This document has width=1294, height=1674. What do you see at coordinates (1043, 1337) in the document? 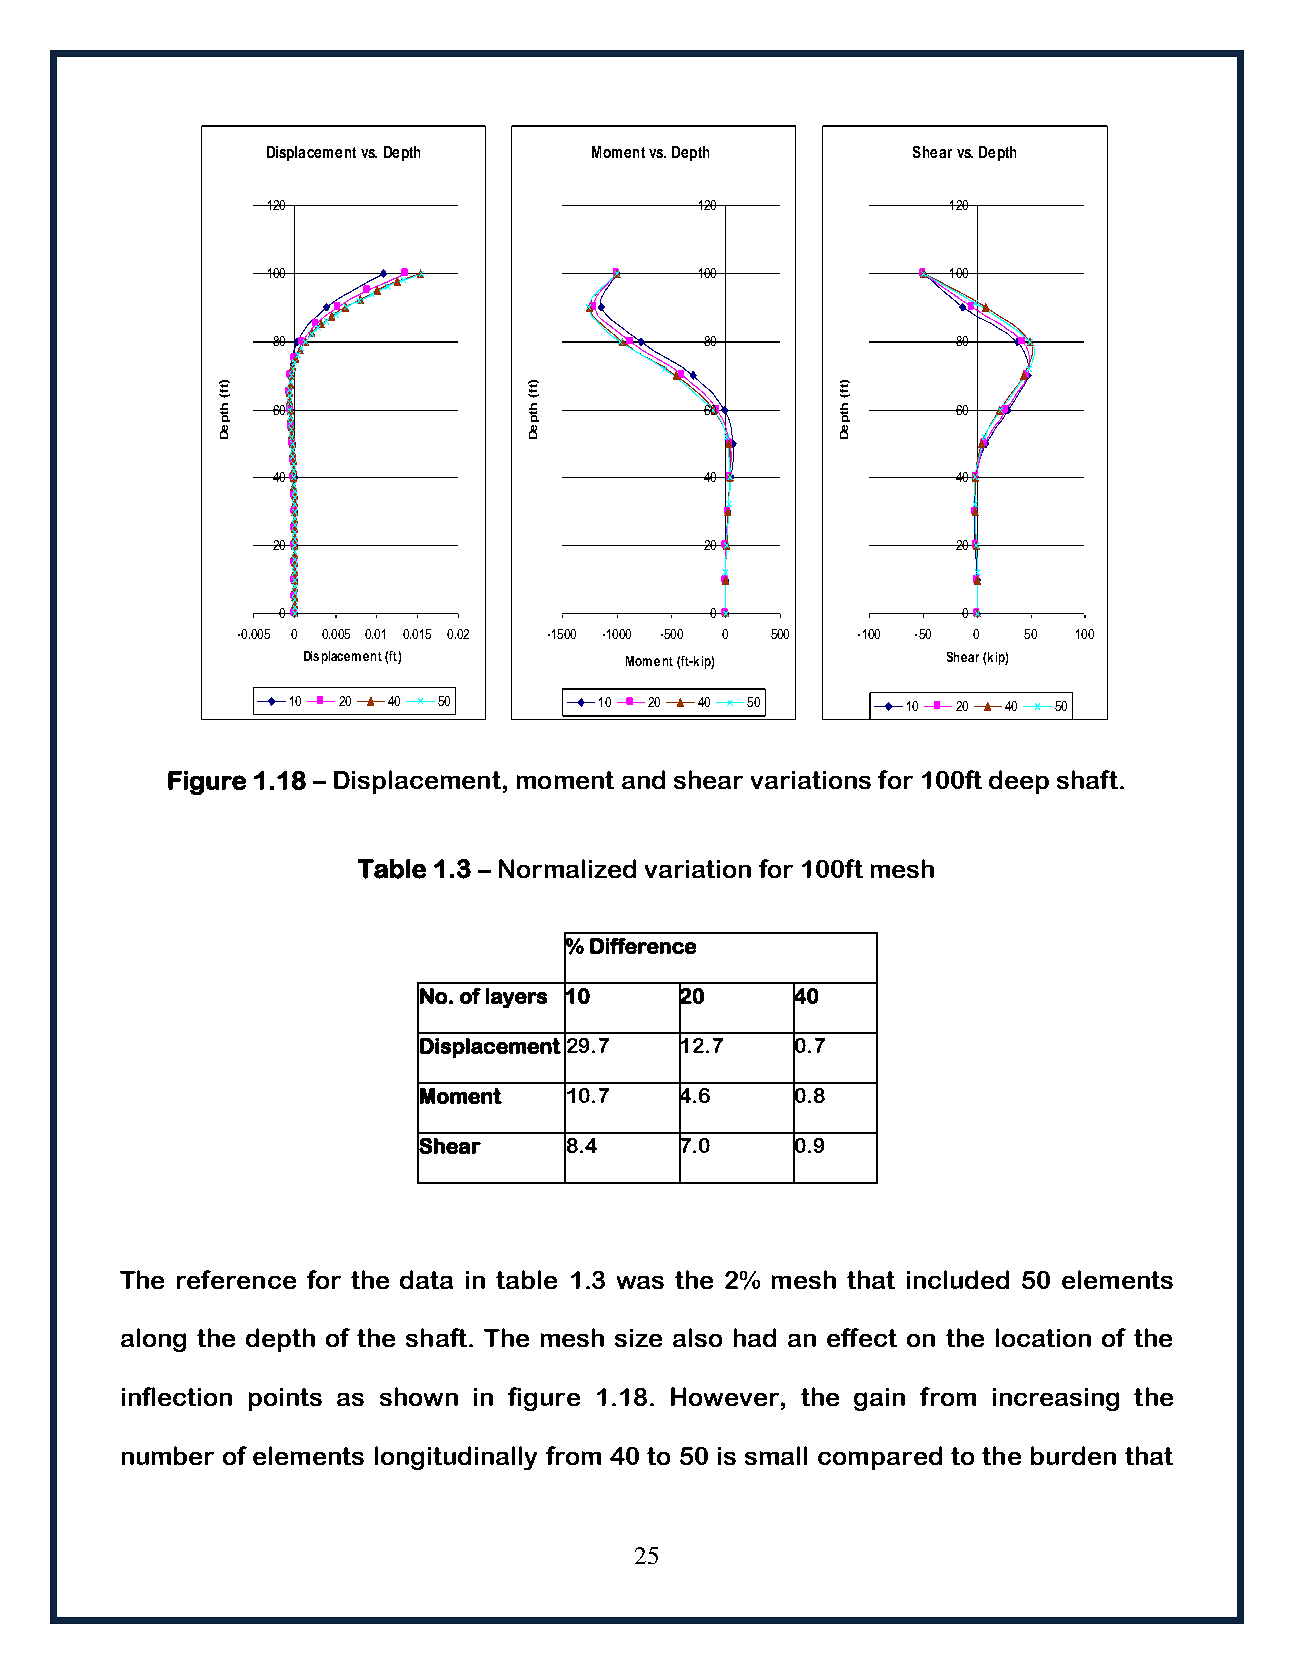
I see `location` at bounding box center [1043, 1337].
